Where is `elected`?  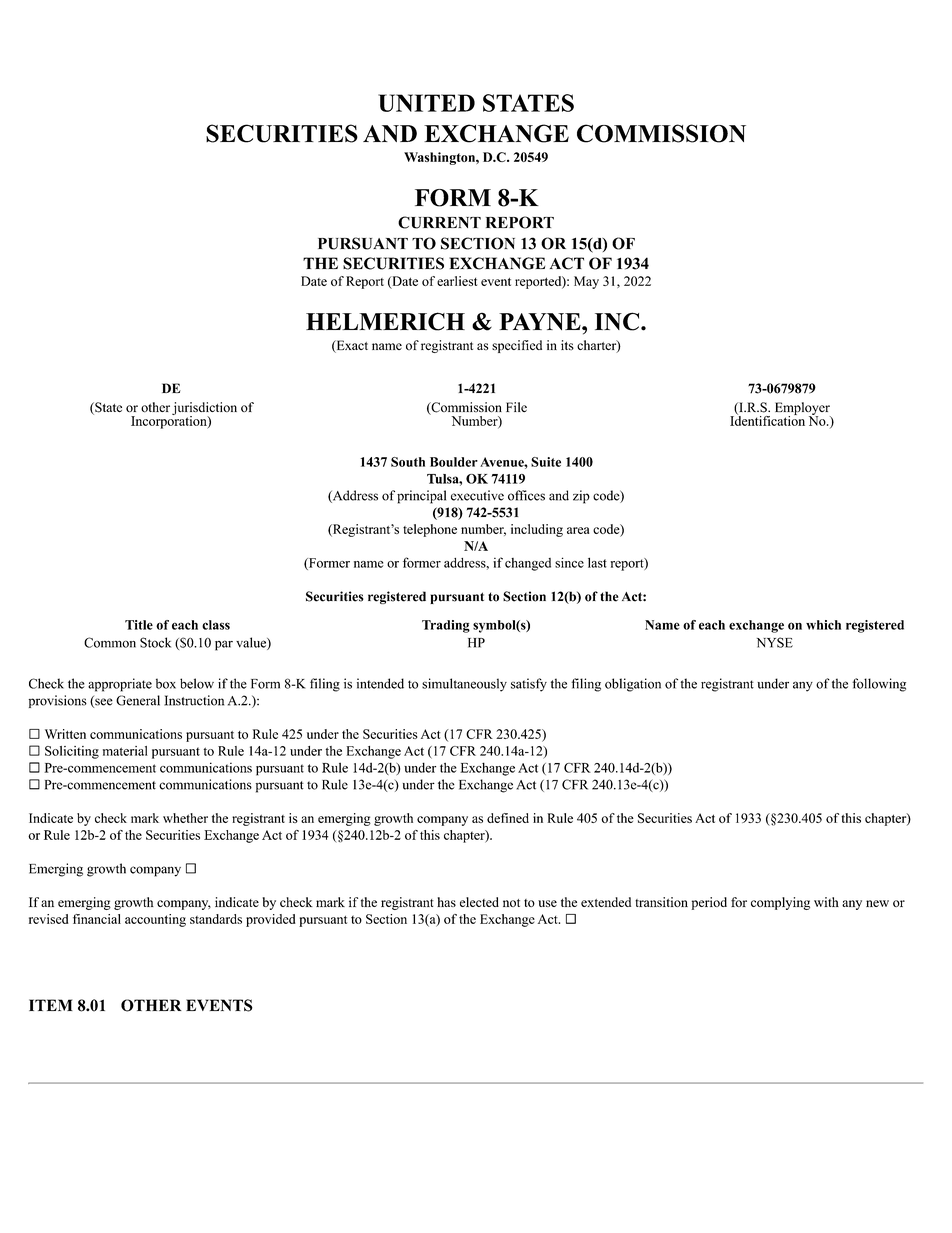 elected is located at coordinates (479, 902).
